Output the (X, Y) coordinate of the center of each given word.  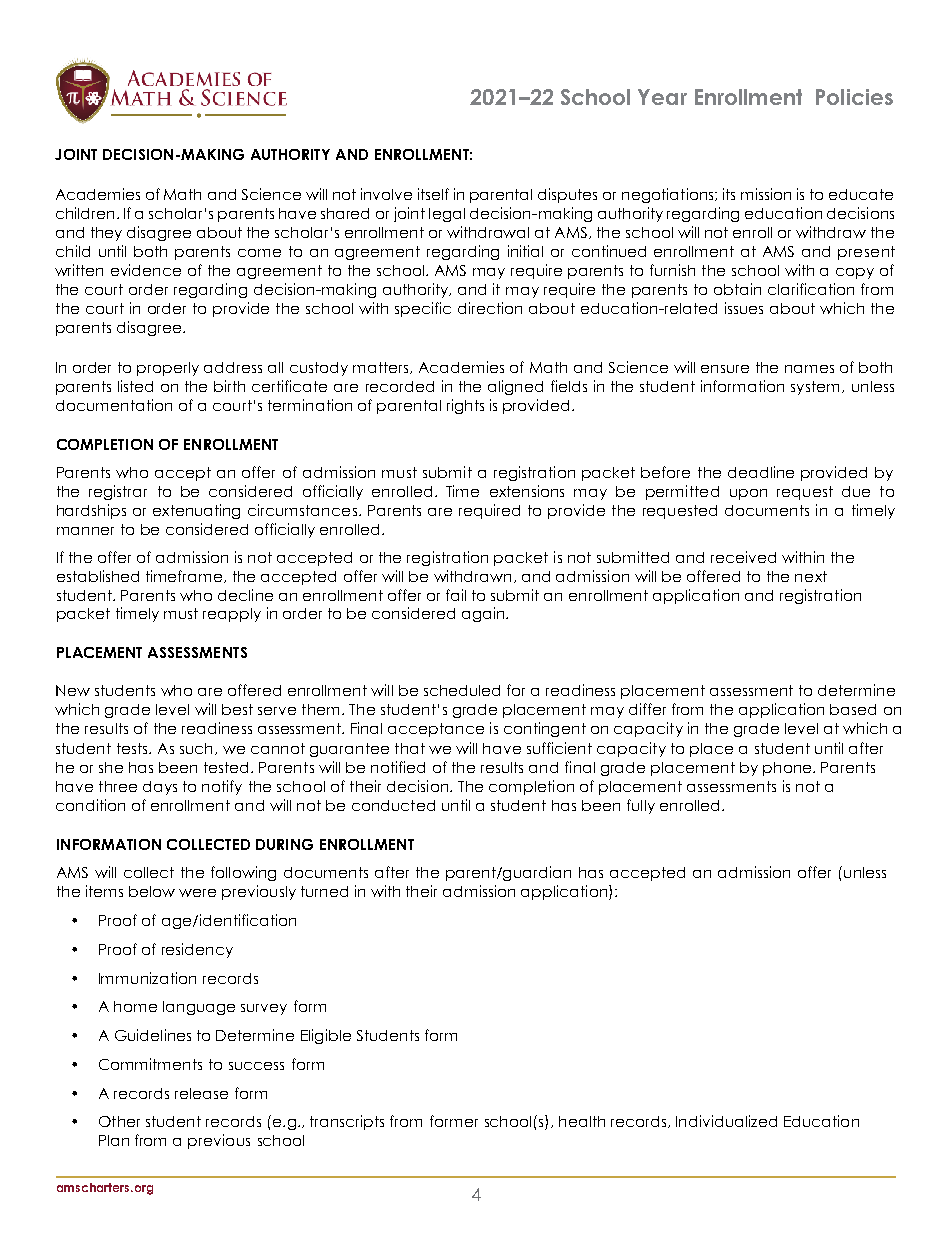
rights (465, 406)
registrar (118, 492)
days (160, 788)
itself (433, 194)
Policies (854, 97)
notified (398, 767)
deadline (761, 472)
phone (788, 769)
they (106, 234)
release (201, 1093)
